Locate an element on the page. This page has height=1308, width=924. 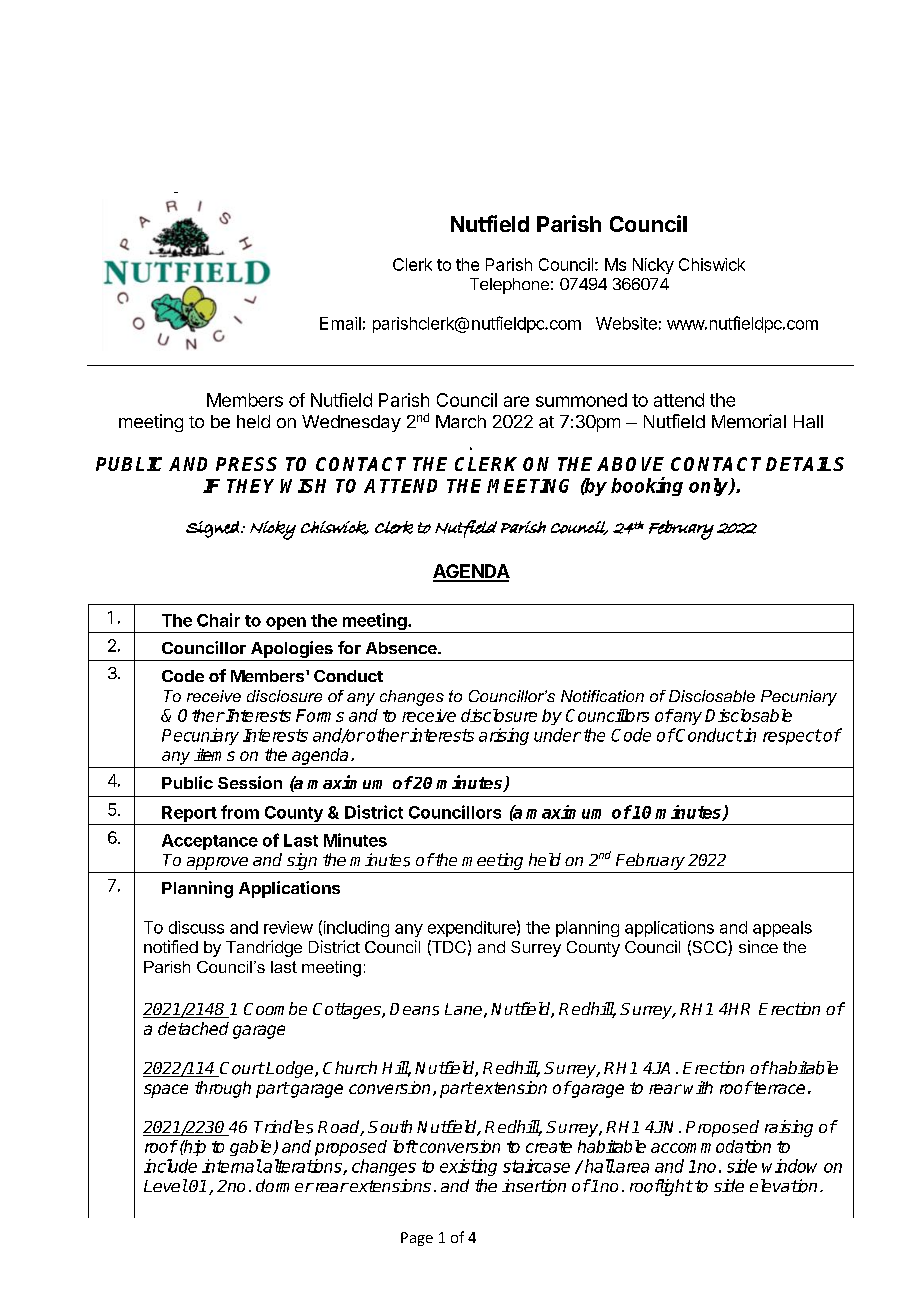
Website is located at coordinates (626, 323).
